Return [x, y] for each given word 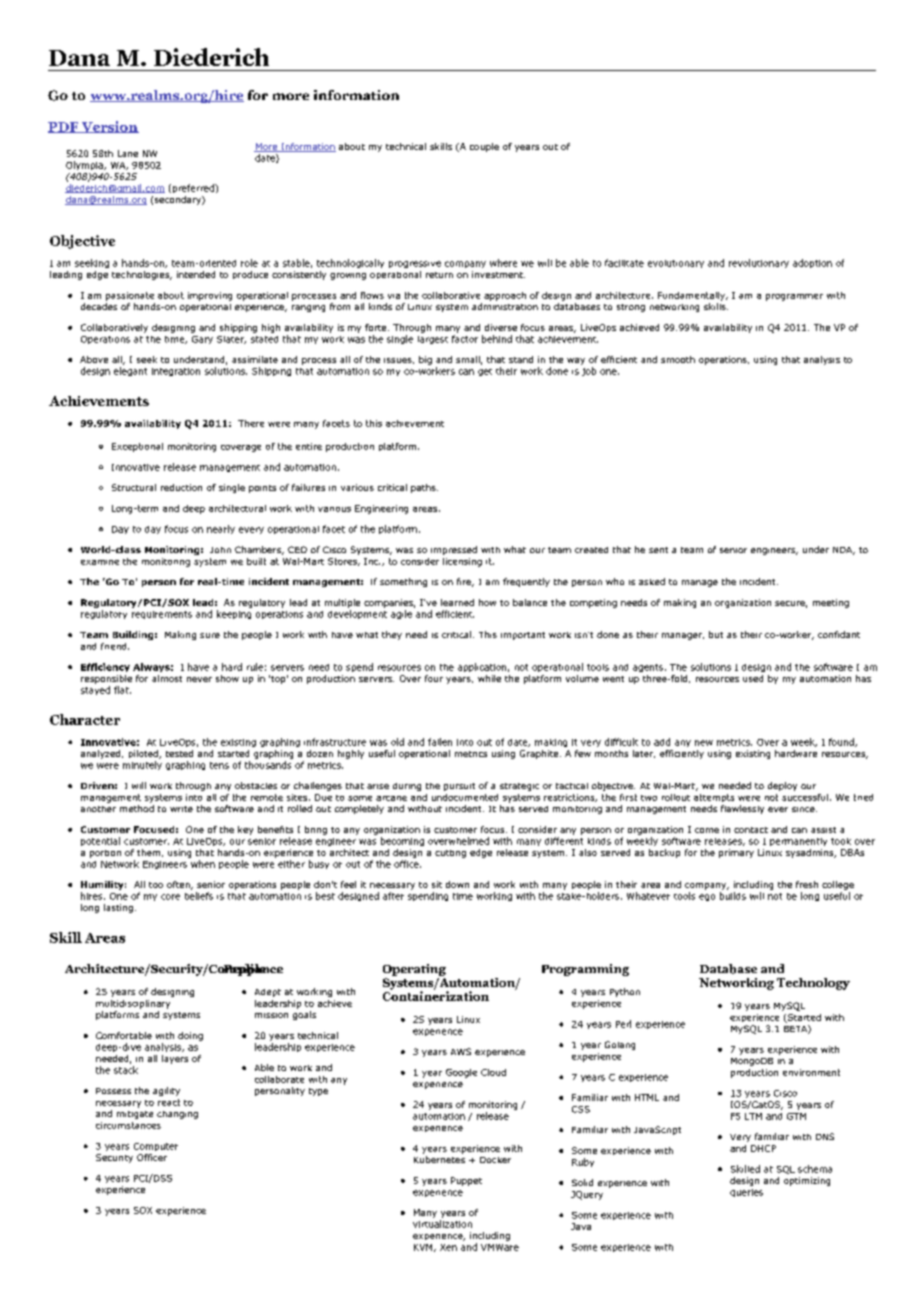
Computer [156, 1147]
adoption [812, 263]
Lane [128, 153]
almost [167, 678]
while [489, 678]
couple [484, 147]
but [716, 634]
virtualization [442, 1224]
